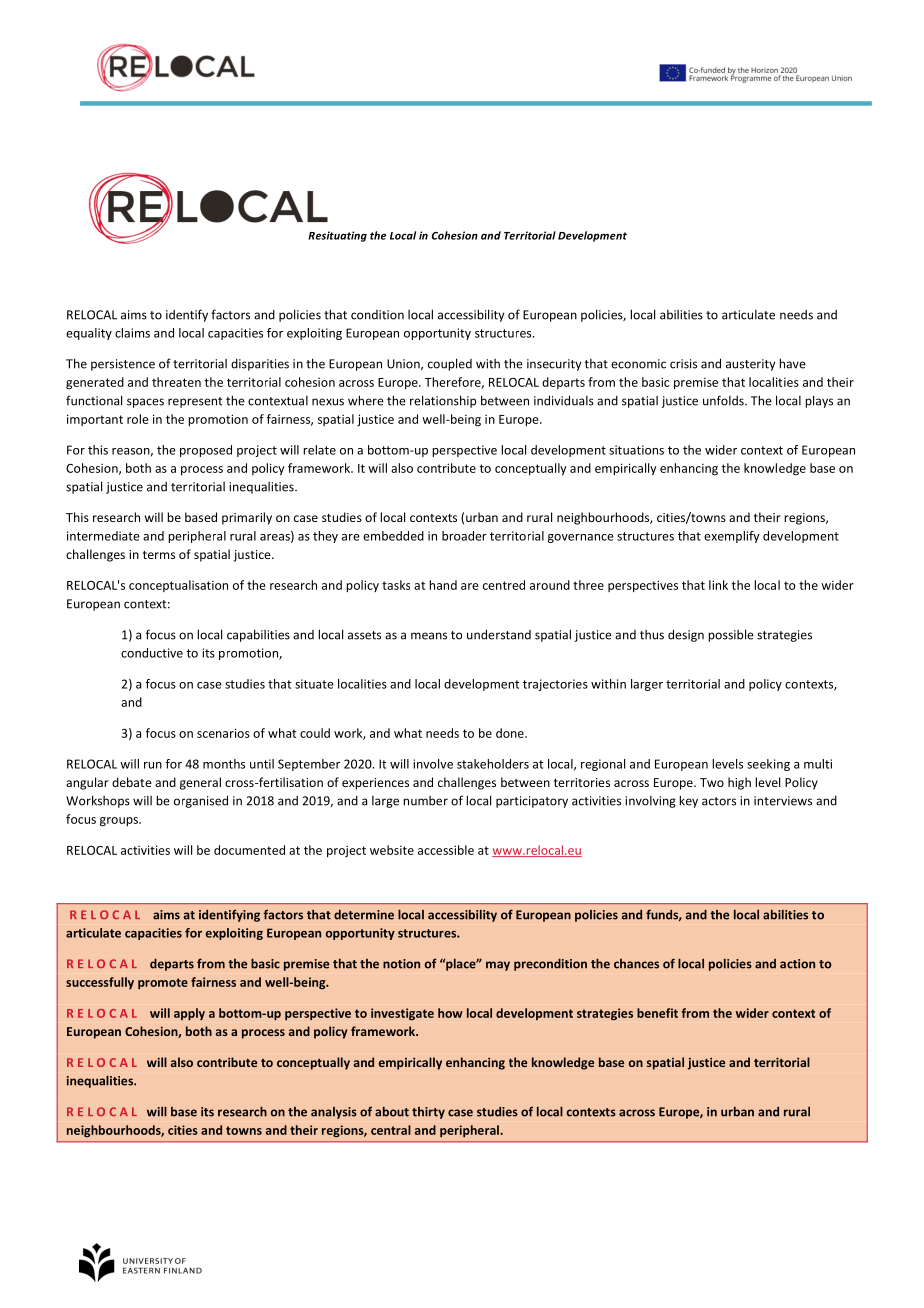 The image size is (924, 1308). What do you see at coordinates (511, 733) in the screenshot?
I see `done` at bounding box center [511, 733].
